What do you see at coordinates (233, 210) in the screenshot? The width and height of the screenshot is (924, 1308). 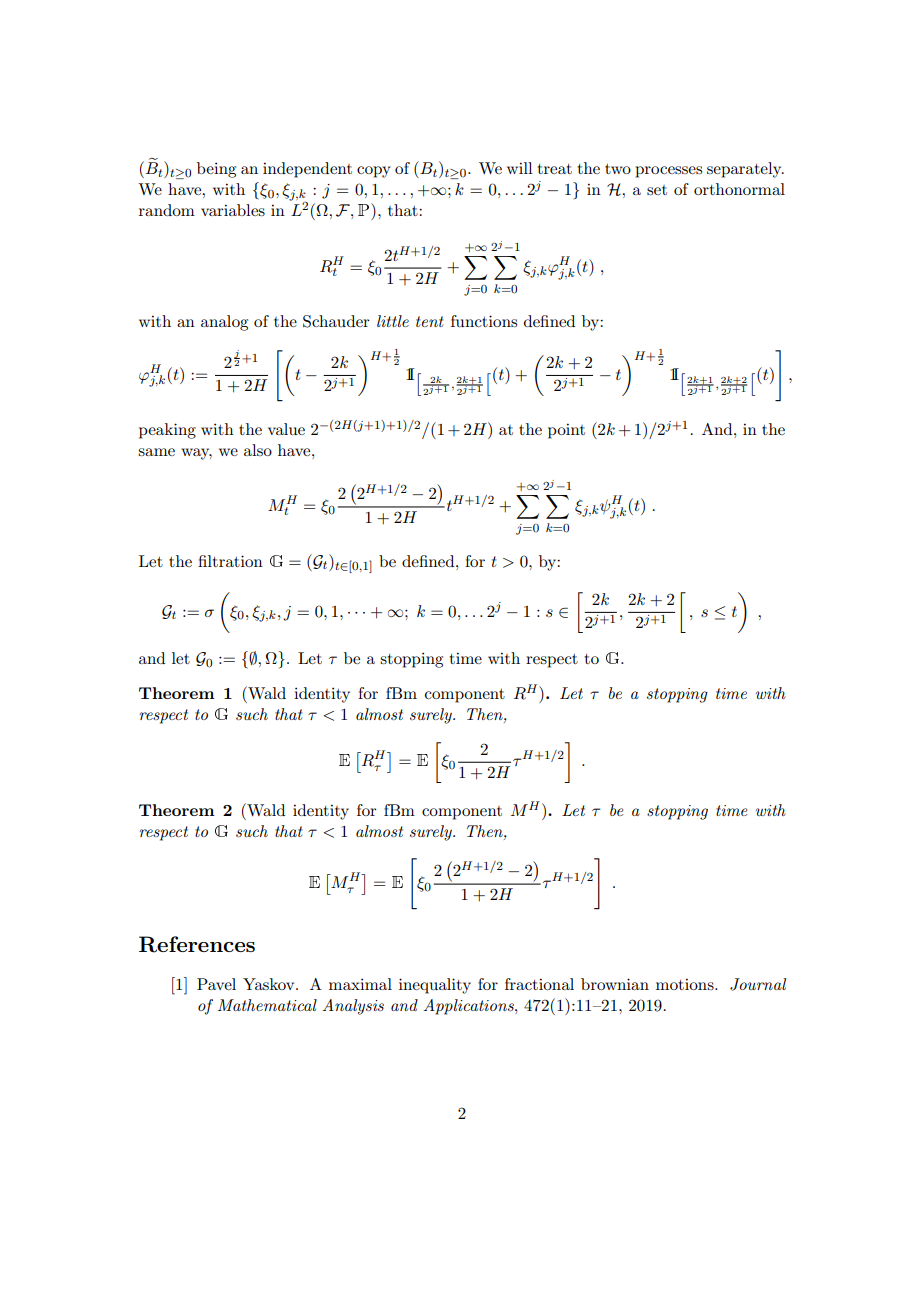 I see `variables` at bounding box center [233, 210].
